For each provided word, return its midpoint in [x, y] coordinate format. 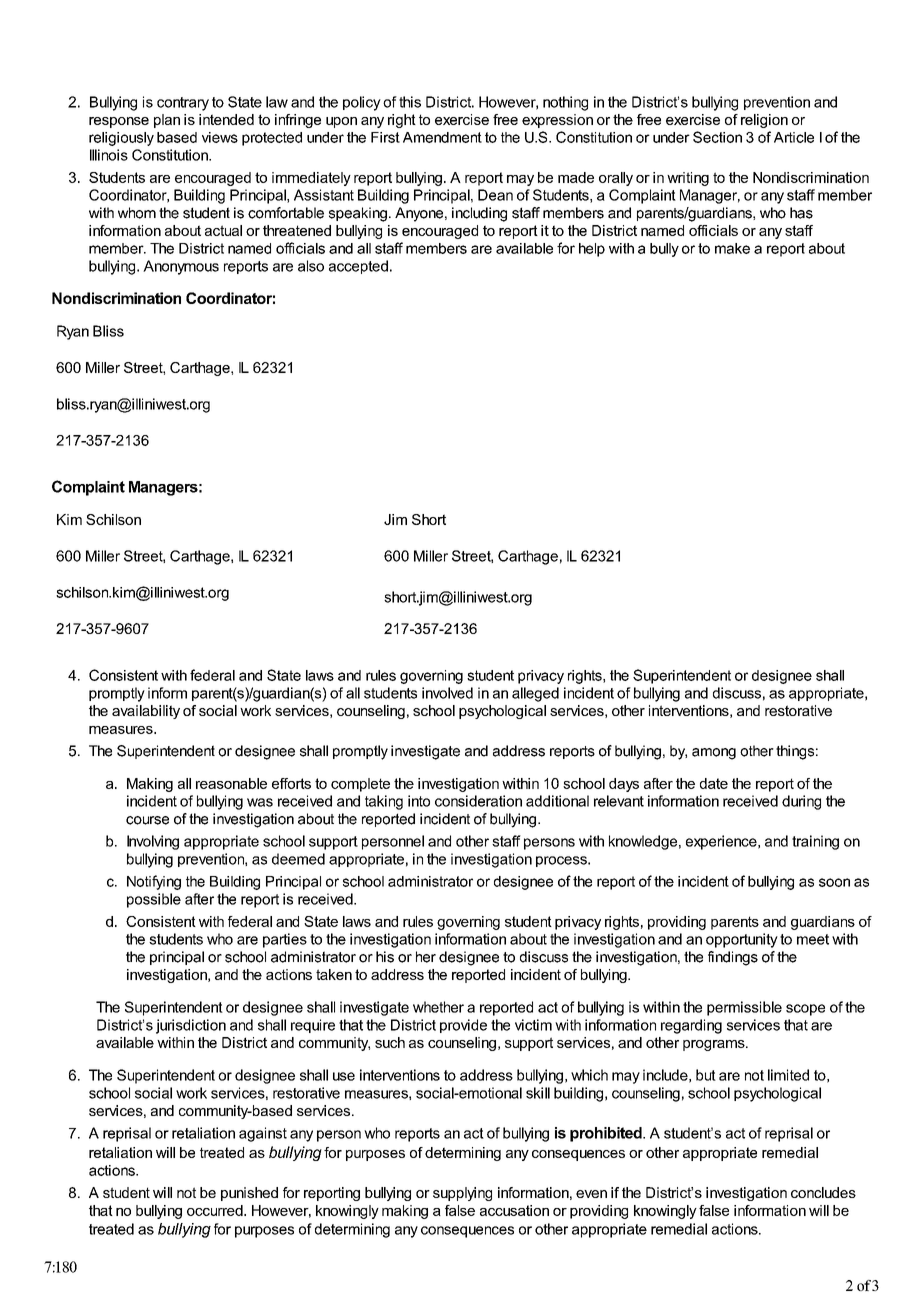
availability [146, 712]
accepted [358, 267]
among [714, 754]
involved [447, 693]
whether [438, 1007]
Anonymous [181, 267]
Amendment [442, 137]
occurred [216, 1210]
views [220, 137]
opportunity [742, 940]
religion [764, 121]
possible [154, 900]
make [732, 248]
